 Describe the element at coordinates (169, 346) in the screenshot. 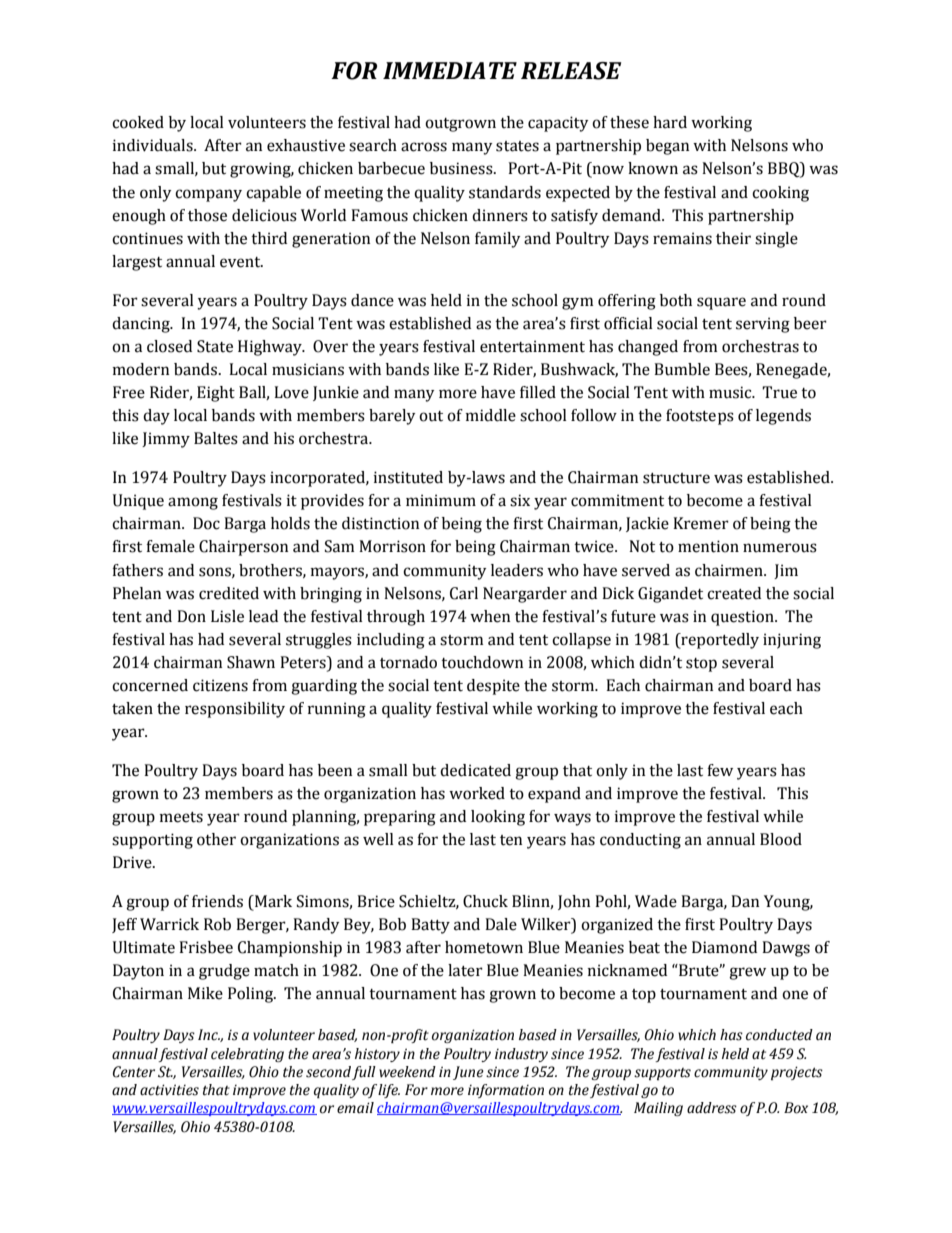

I see `closed` at that location.
